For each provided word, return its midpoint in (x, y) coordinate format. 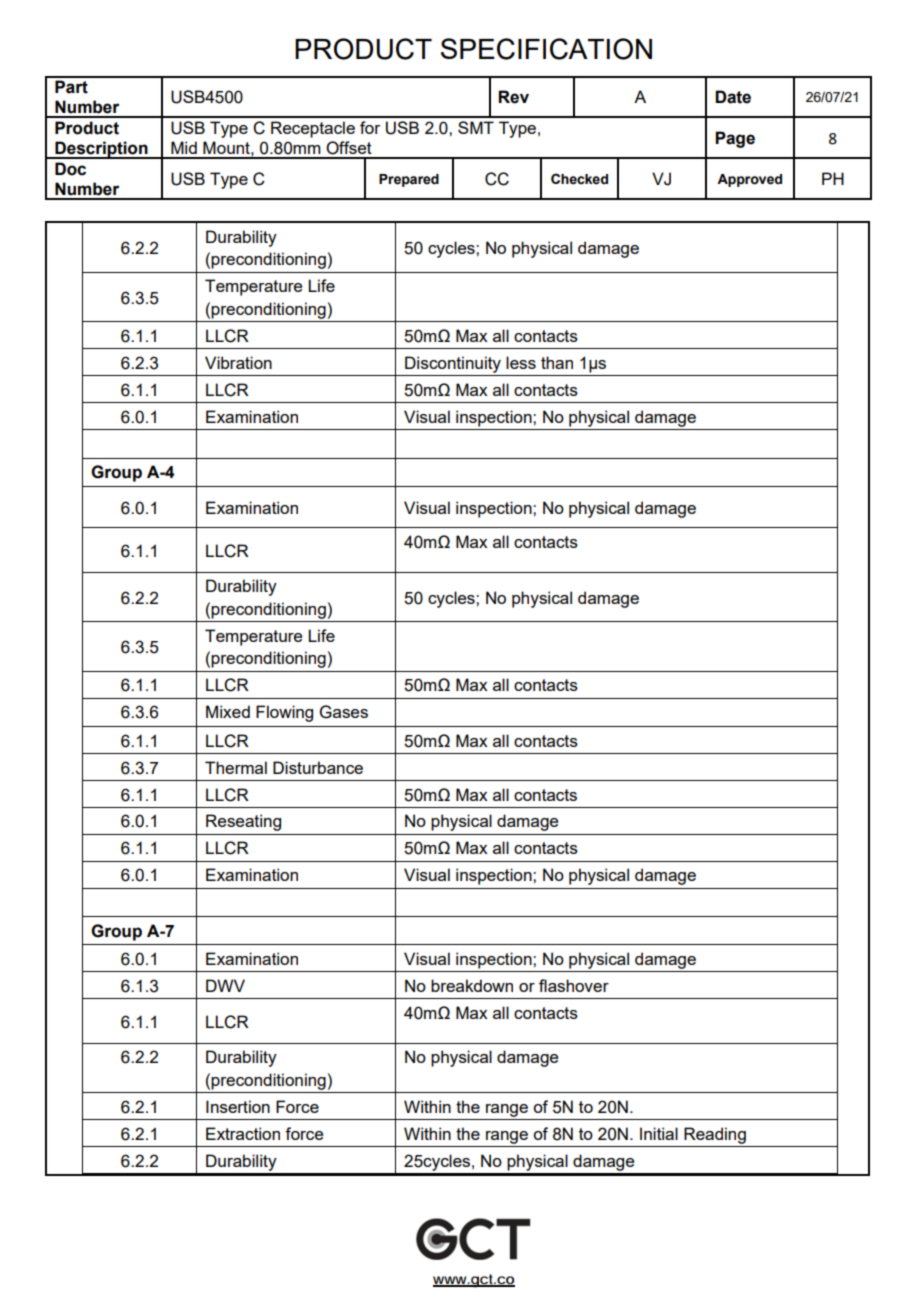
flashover (574, 985)
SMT (476, 127)
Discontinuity (453, 364)
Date (733, 97)
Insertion (238, 1106)
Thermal (236, 767)
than (557, 362)
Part (71, 87)
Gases (344, 712)
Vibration (238, 362)
